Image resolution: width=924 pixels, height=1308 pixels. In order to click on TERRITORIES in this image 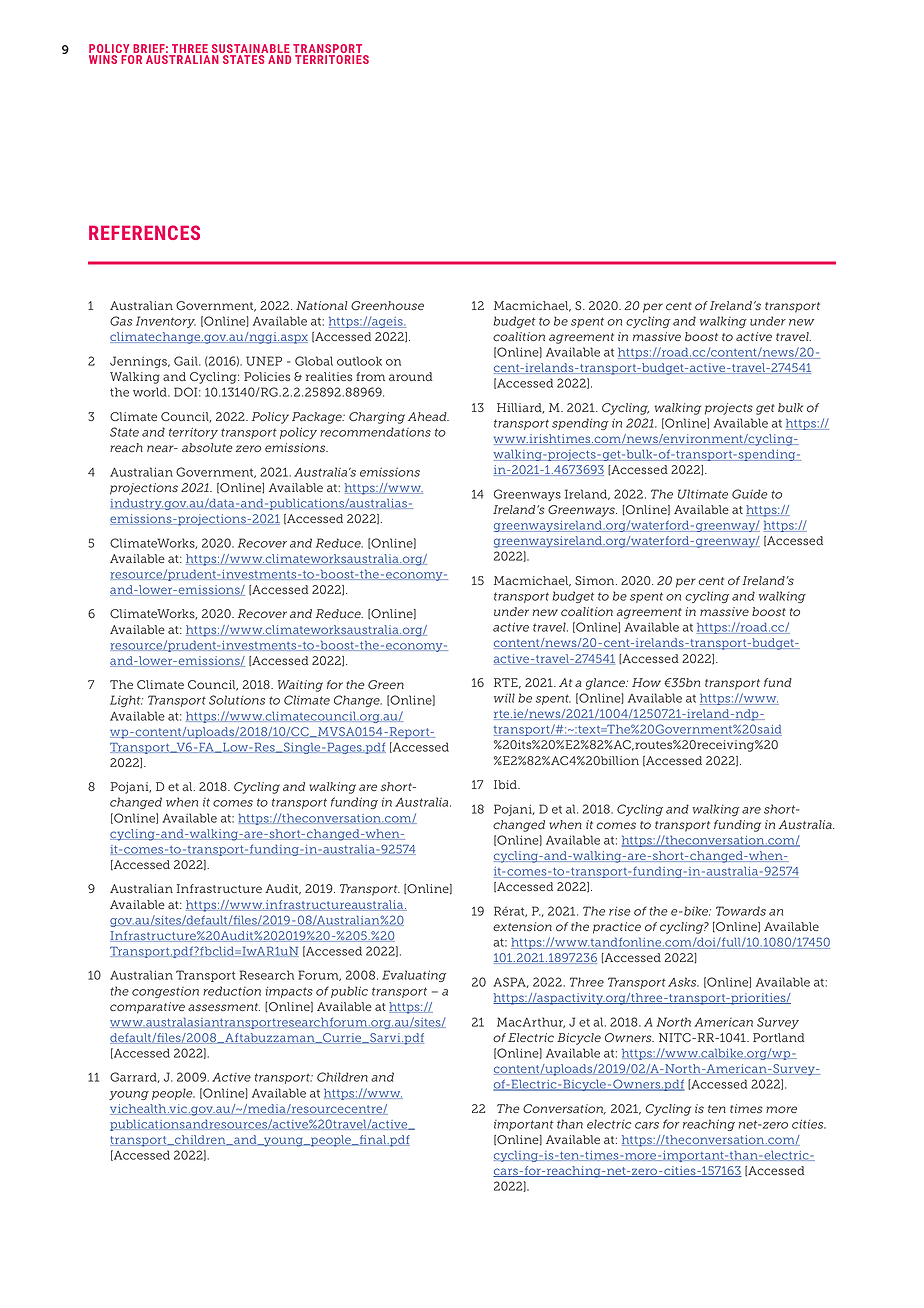, I will do `click(332, 59)`.
